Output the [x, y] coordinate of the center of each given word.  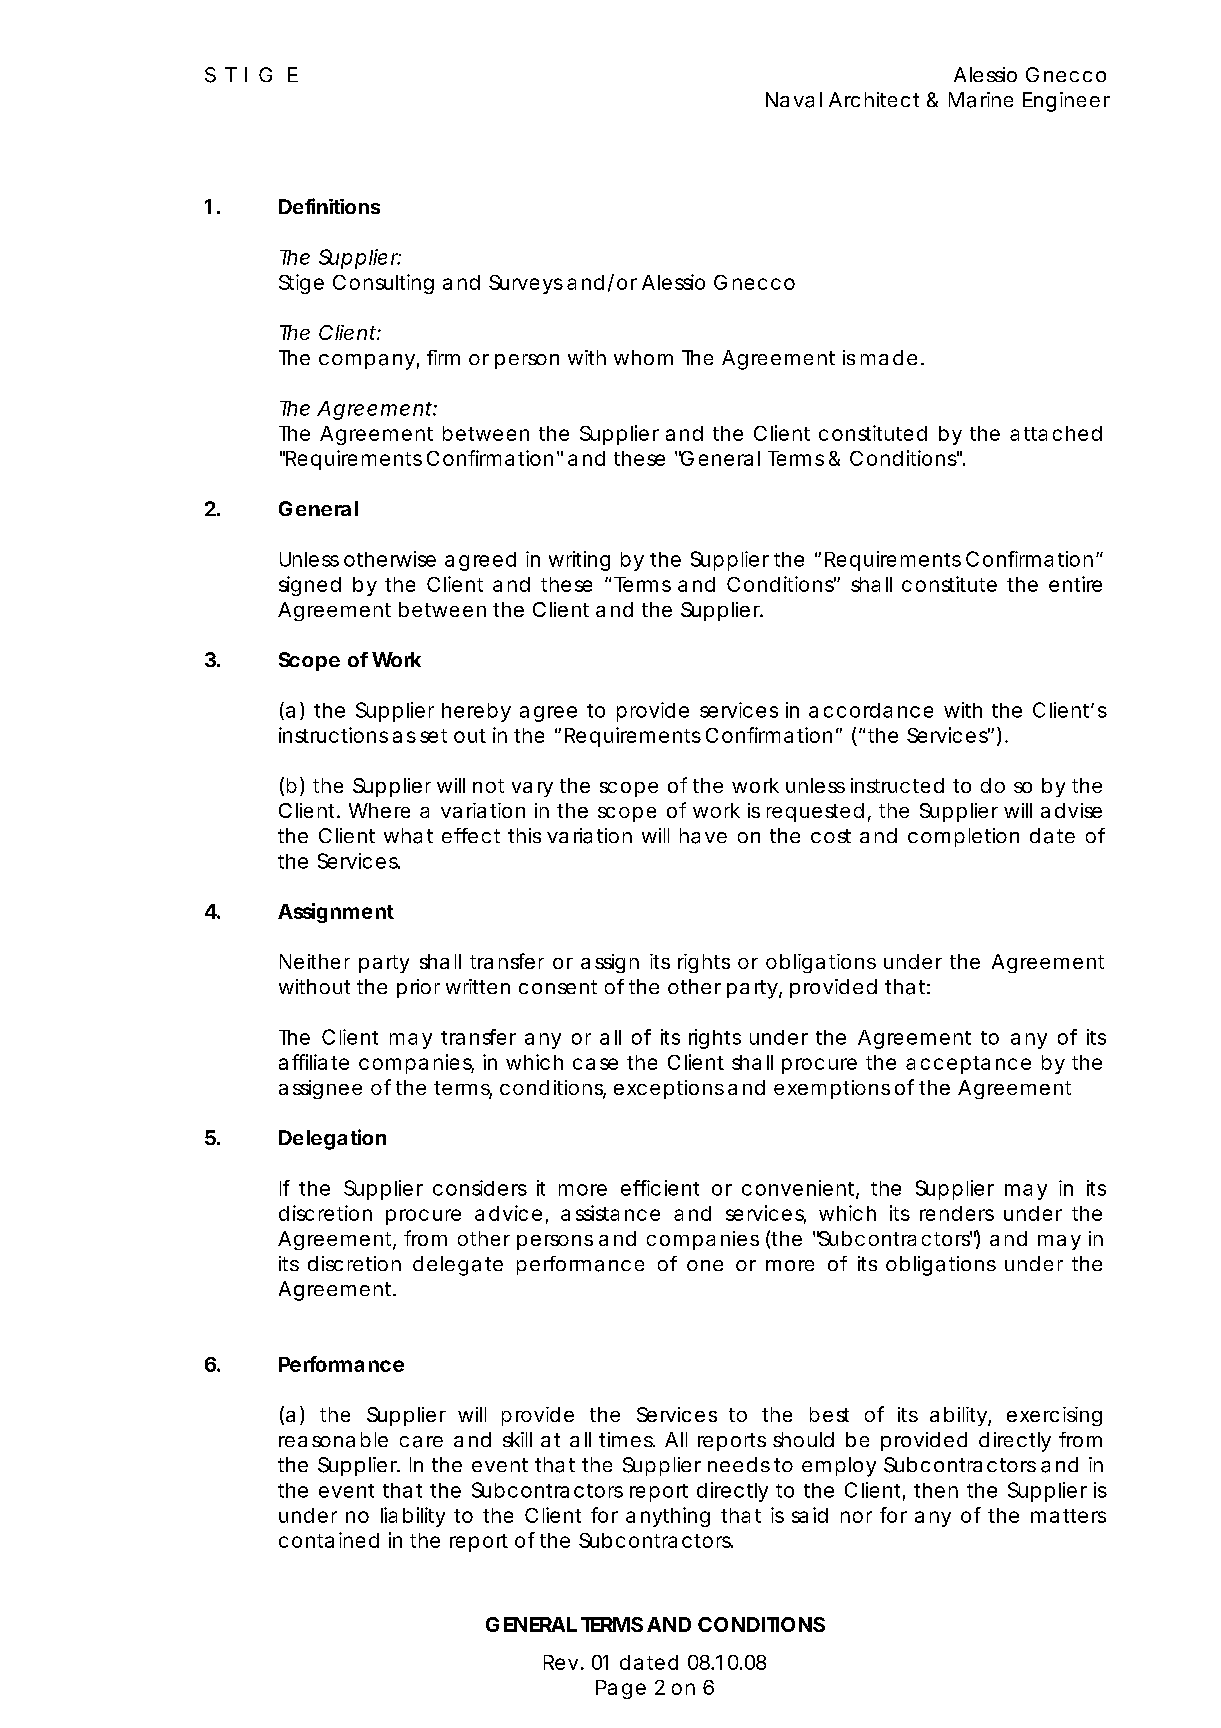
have [703, 836]
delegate [458, 1266]
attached [1056, 433]
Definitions [329, 206]
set [433, 736]
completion [963, 837]
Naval [794, 100]
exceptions [669, 1089]
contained [329, 1540]
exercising [1054, 1416]
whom [643, 357]
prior [418, 988]
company [367, 362]
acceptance [968, 1065]
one [705, 1265]
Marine [981, 100]
